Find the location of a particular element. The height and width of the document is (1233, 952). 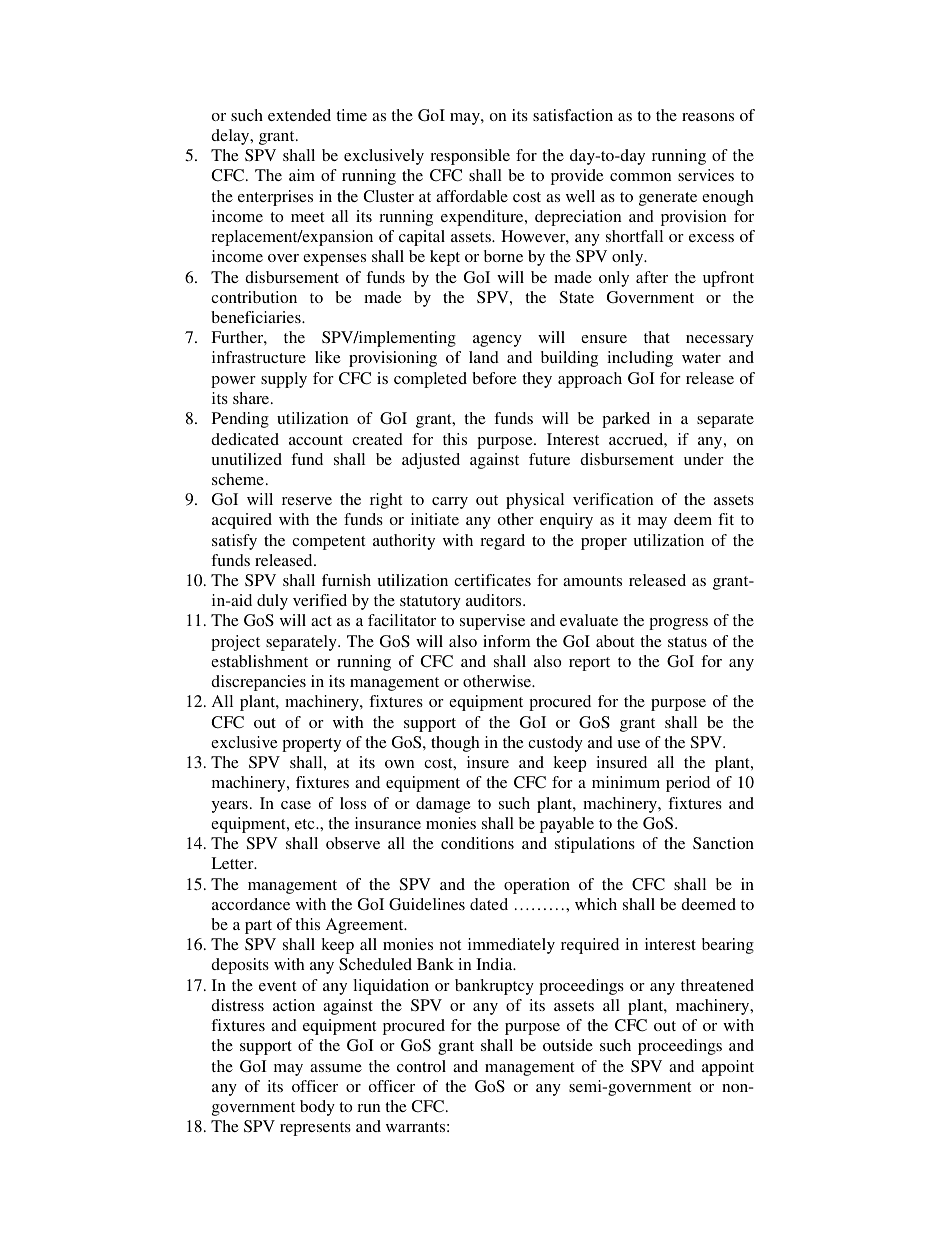

Sanction is located at coordinates (723, 843).
